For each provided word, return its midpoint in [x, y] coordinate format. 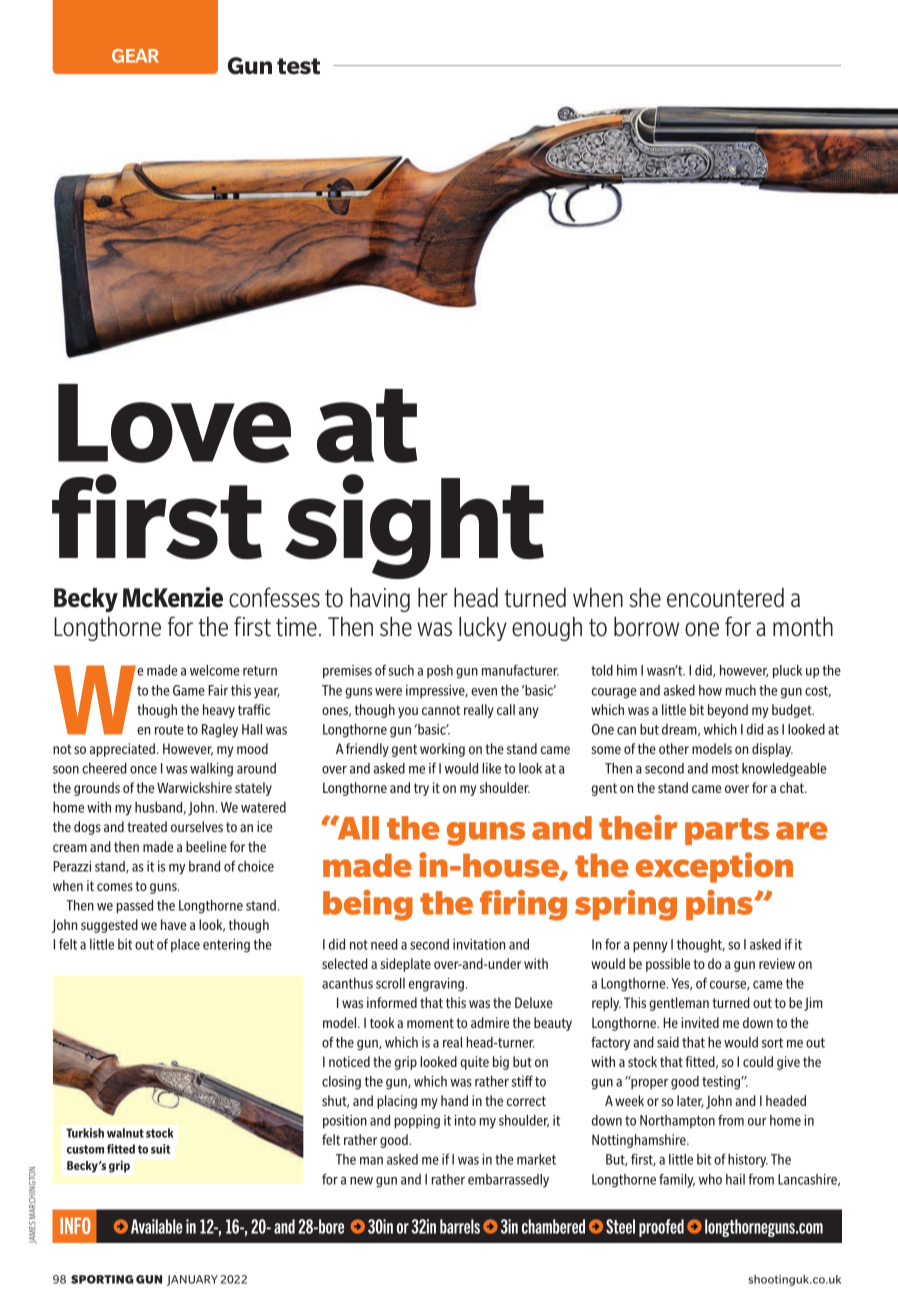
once [143, 770]
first [252, 626]
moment [430, 1023]
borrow [646, 626]
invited [700, 1022]
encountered [725, 598]
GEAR [135, 56]
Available [157, 1226]
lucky [483, 628]
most [725, 769]
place [185, 946]
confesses [274, 597]
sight [414, 526]
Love [174, 423]
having [380, 599]
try [421, 789]
